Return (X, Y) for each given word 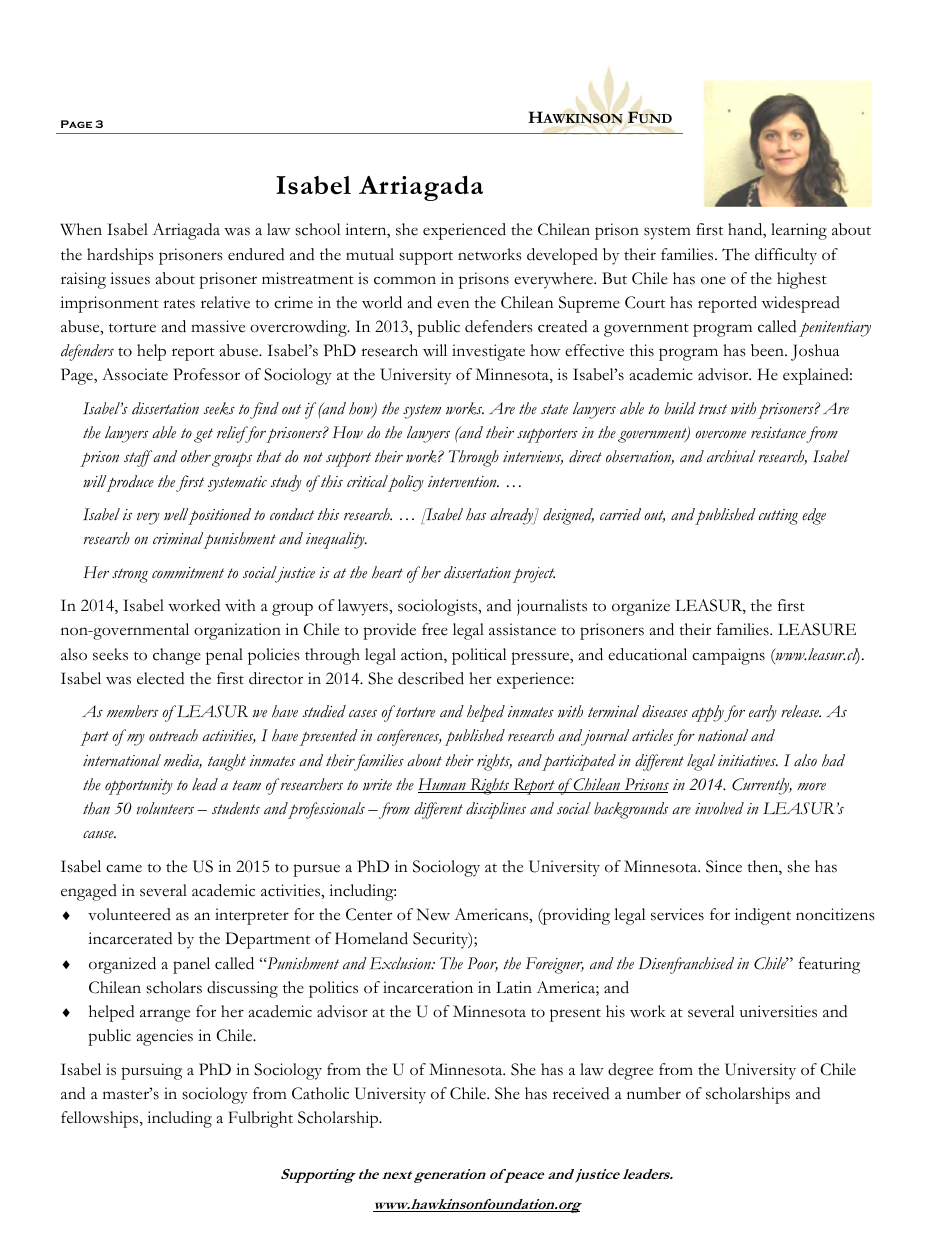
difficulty (786, 256)
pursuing (151, 1071)
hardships (120, 256)
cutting (778, 517)
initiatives (748, 761)
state (554, 409)
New (433, 914)
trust (713, 409)
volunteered (129, 914)
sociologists (439, 607)
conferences (409, 737)
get (203, 435)
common (405, 280)
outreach (173, 735)
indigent (763, 916)
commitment (188, 573)
